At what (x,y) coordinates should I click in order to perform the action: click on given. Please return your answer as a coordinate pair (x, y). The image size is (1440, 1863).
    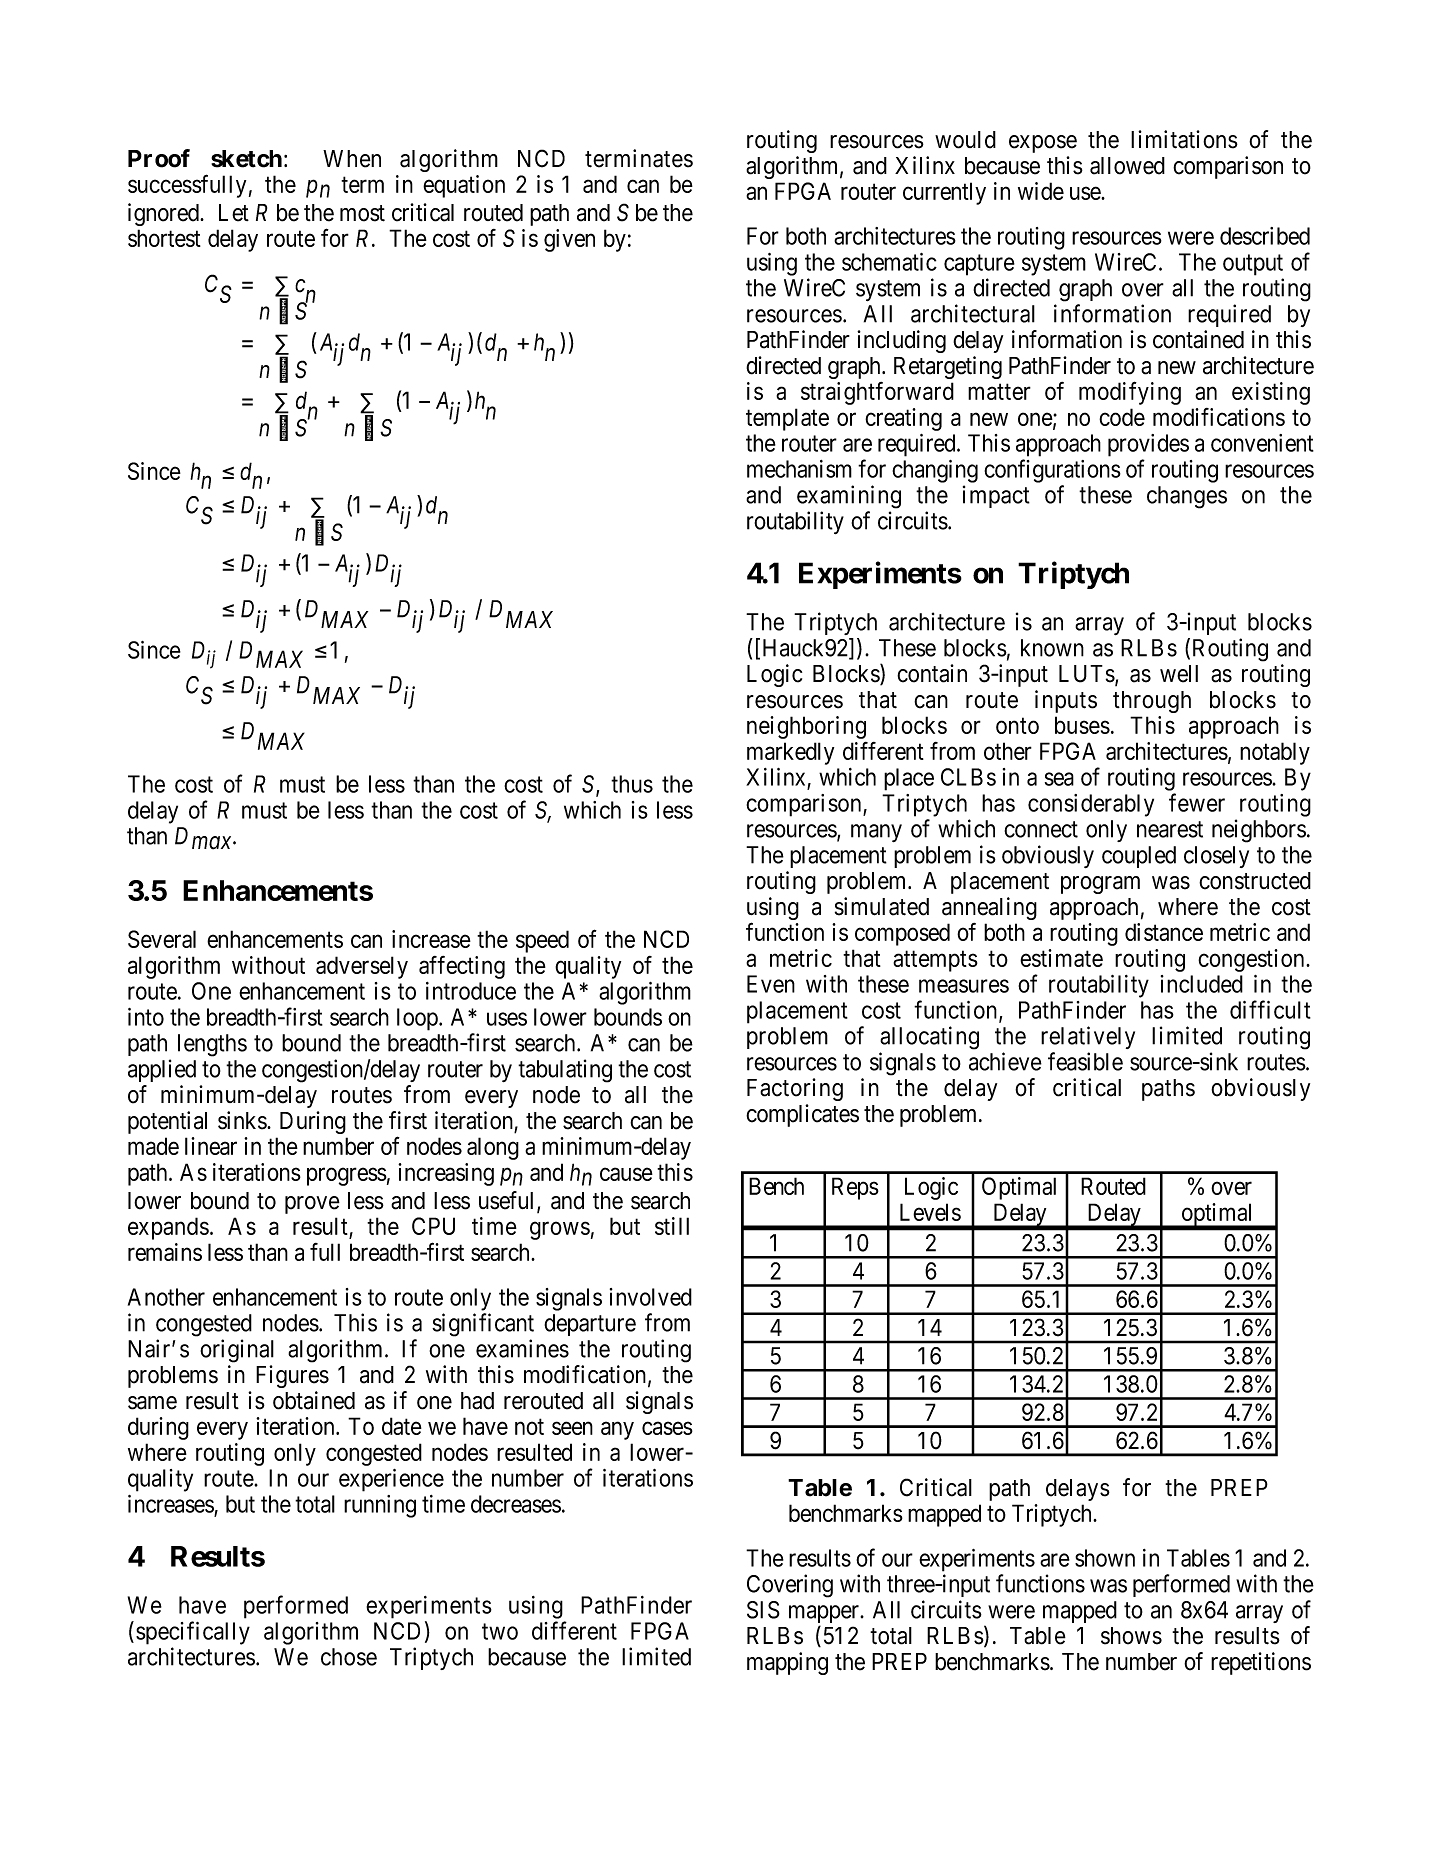
    Looking at the image, I should click on (569, 240).
